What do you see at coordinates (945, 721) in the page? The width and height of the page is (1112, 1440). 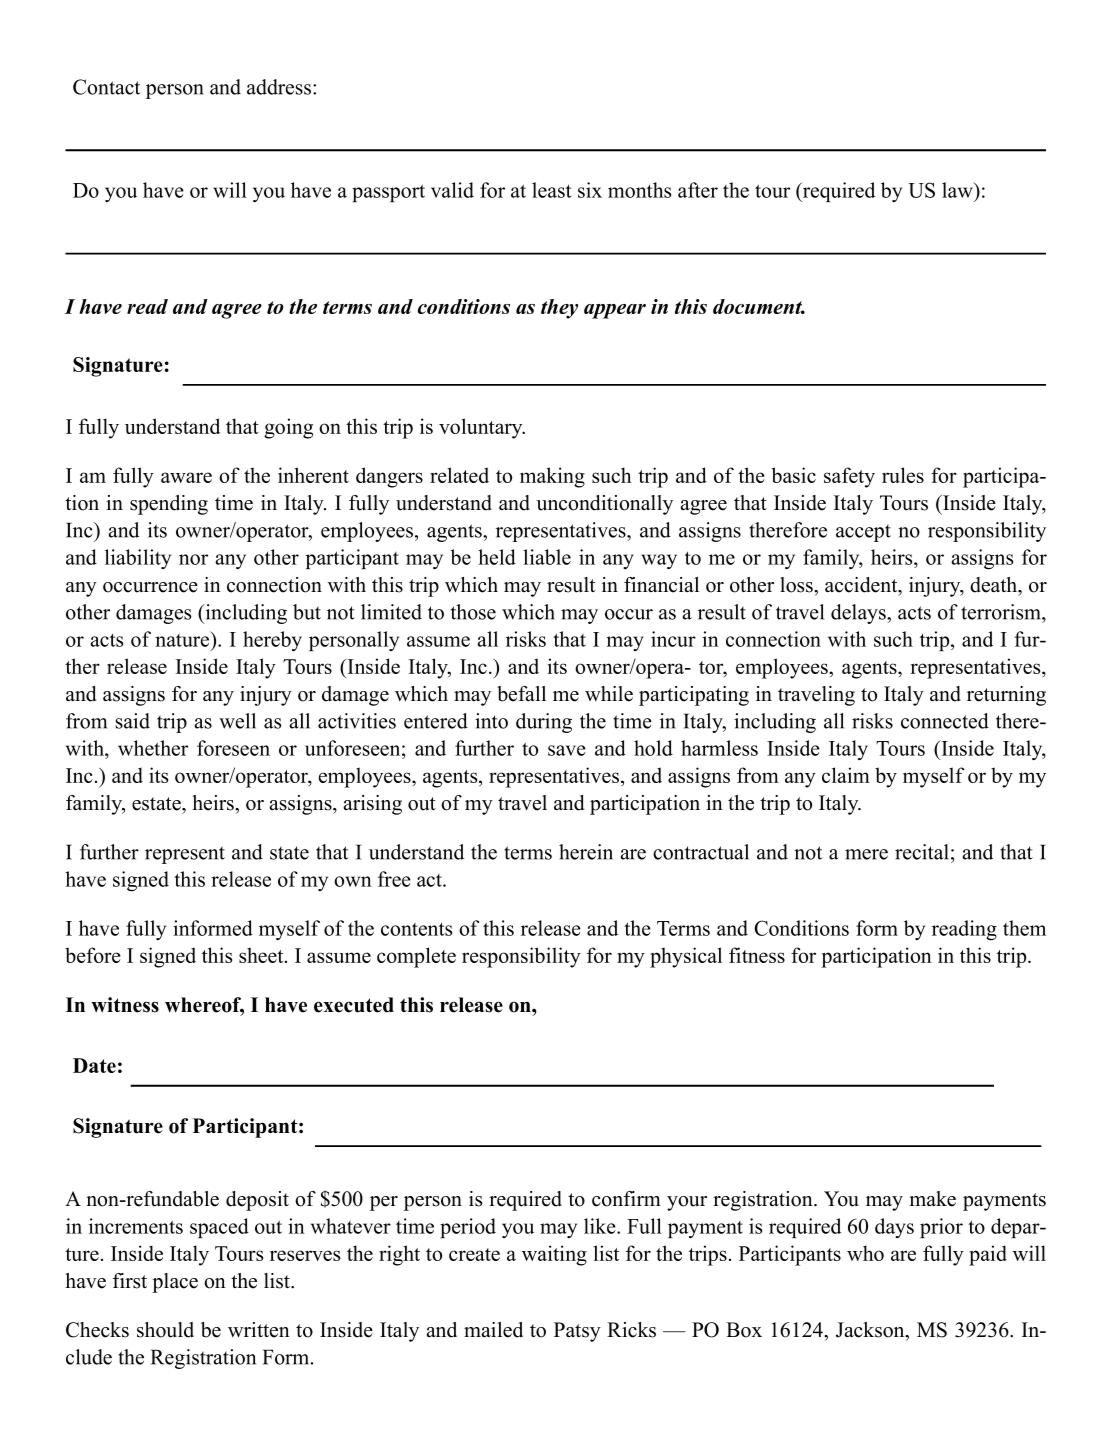 I see `connected` at bounding box center [945, 721].
